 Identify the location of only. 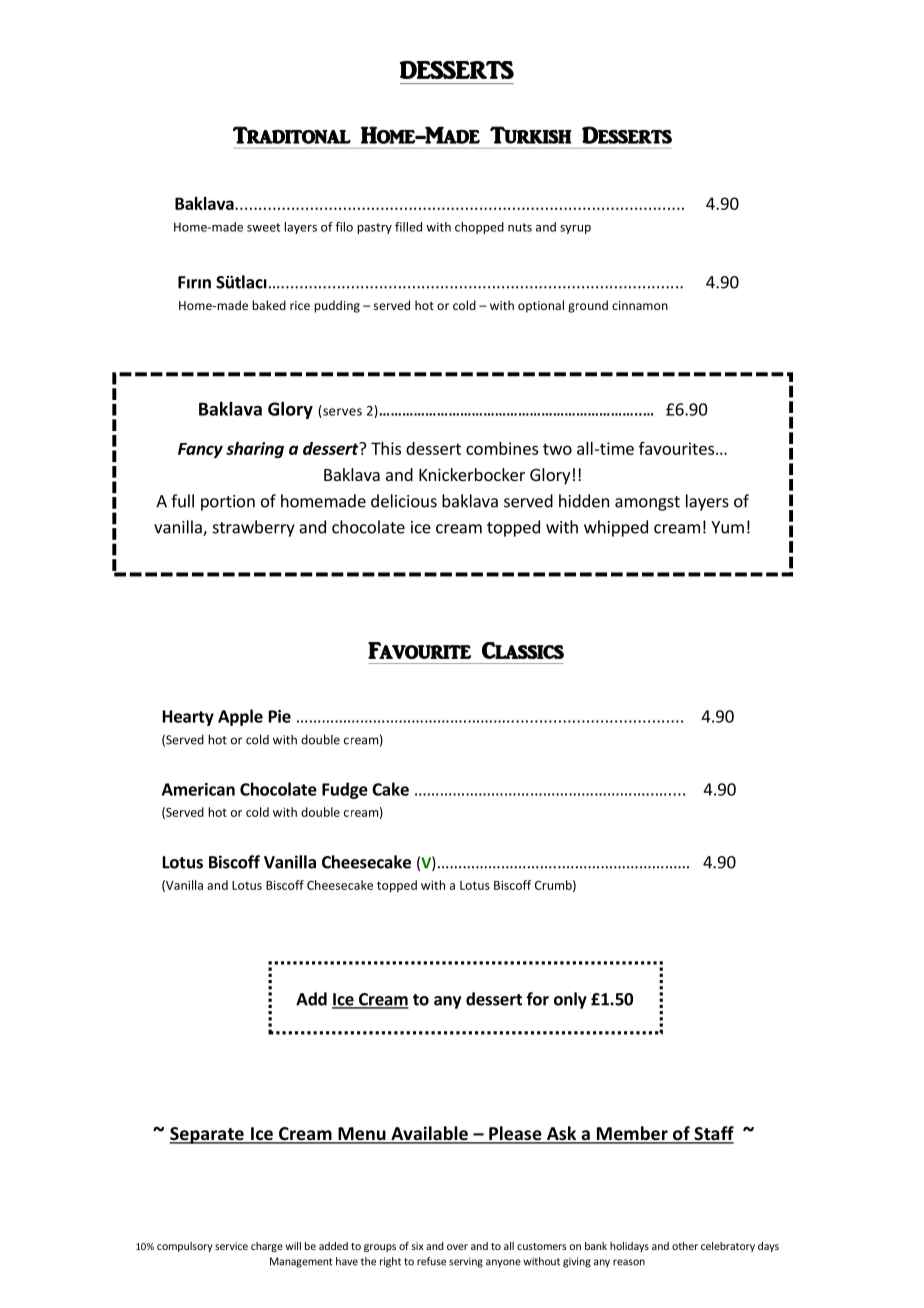
(570, 1000).
